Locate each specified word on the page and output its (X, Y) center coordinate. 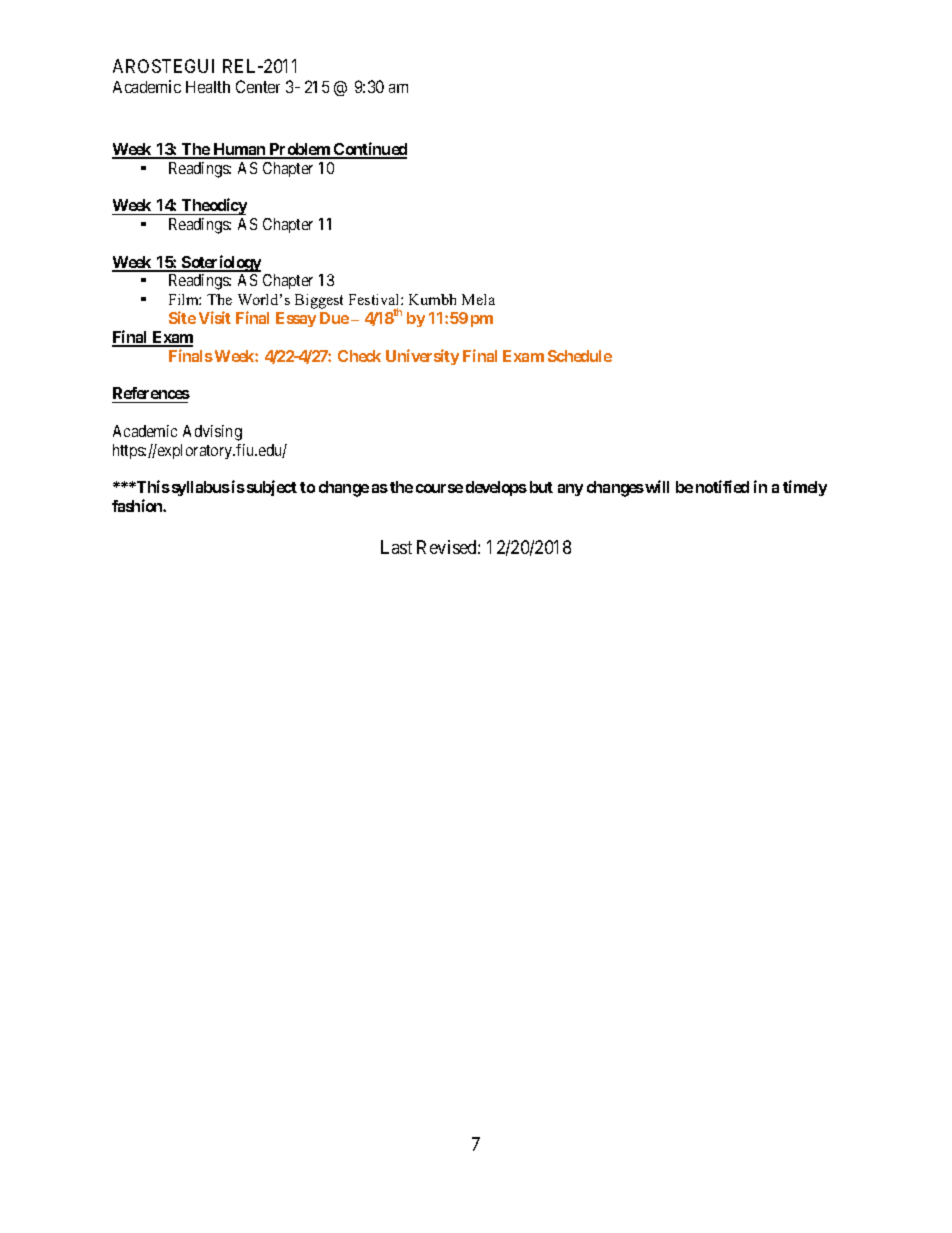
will (657, 486)
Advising (212, 433)
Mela (478, 299)
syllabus (199, 488)
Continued (369, 150)
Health (208, 87)
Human (239, 150)
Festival (375, 299)
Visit (215, 317)
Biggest (319, 301)
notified (722, 486)
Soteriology (220, 263)
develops (496, 488)
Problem (300, 150)
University (422, 357)
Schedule (580, 356)
